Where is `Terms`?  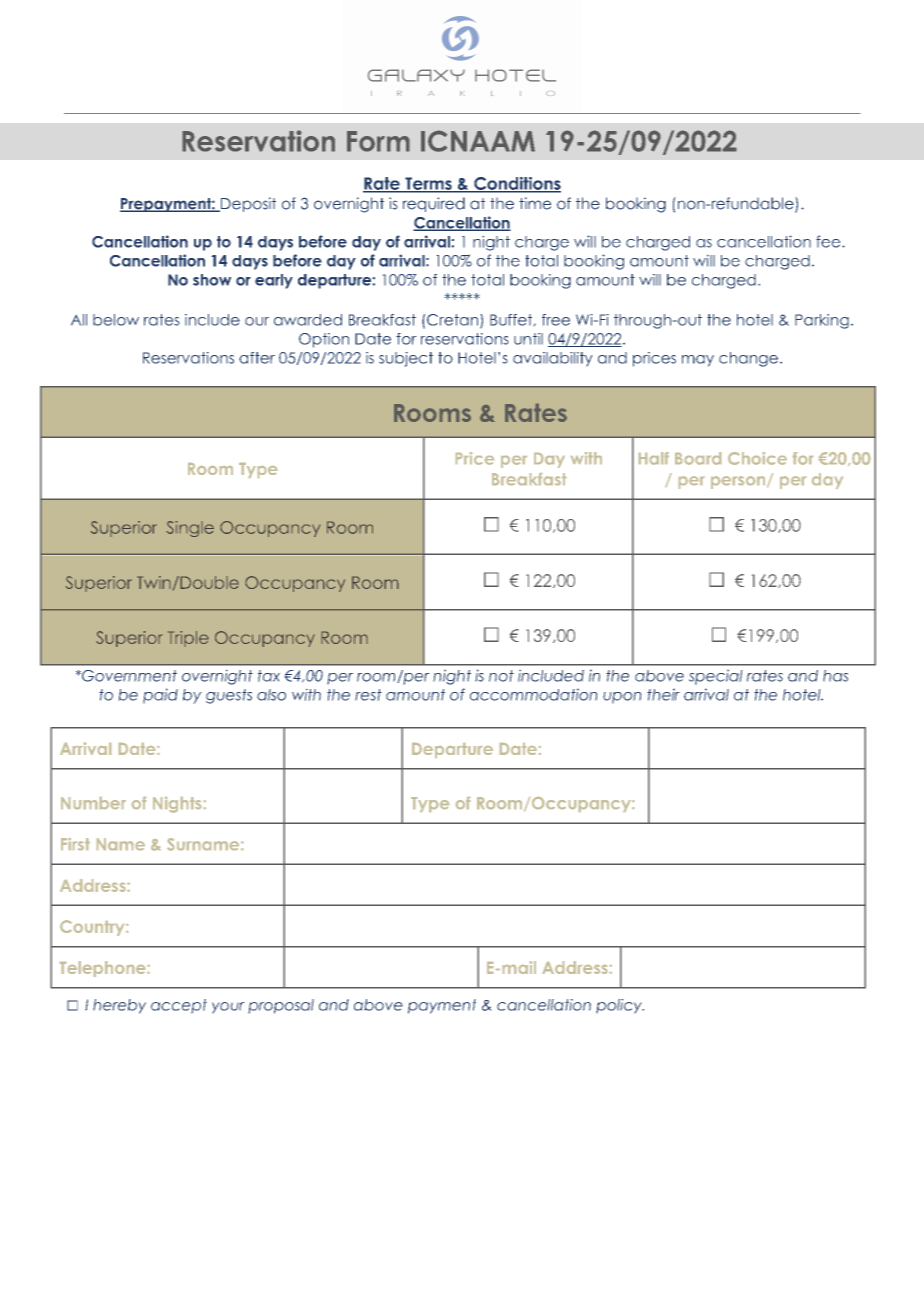
Terms is located at coordinates (428, 184).
